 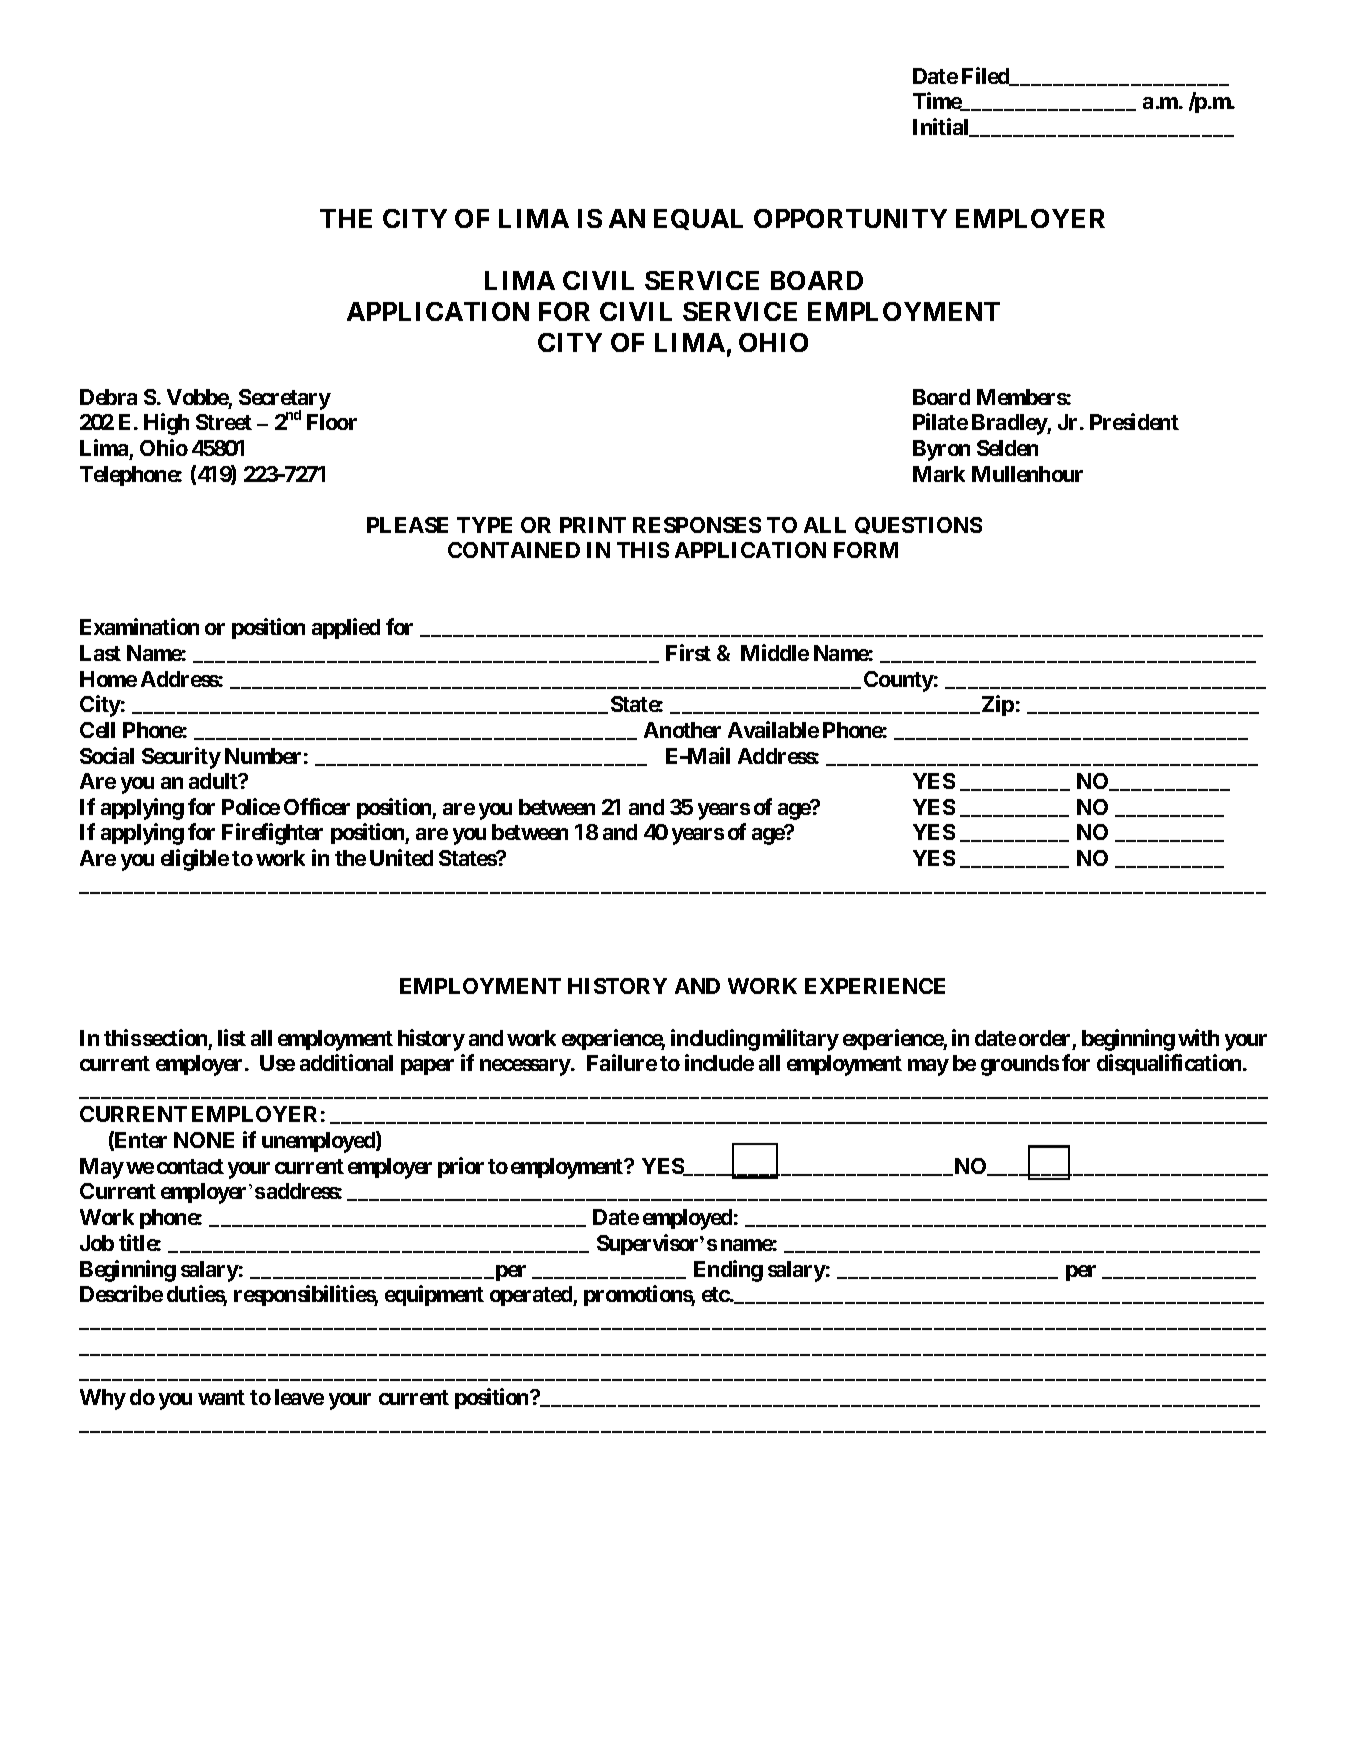 I want to click on NONE, so click(x=204, y=1140).
